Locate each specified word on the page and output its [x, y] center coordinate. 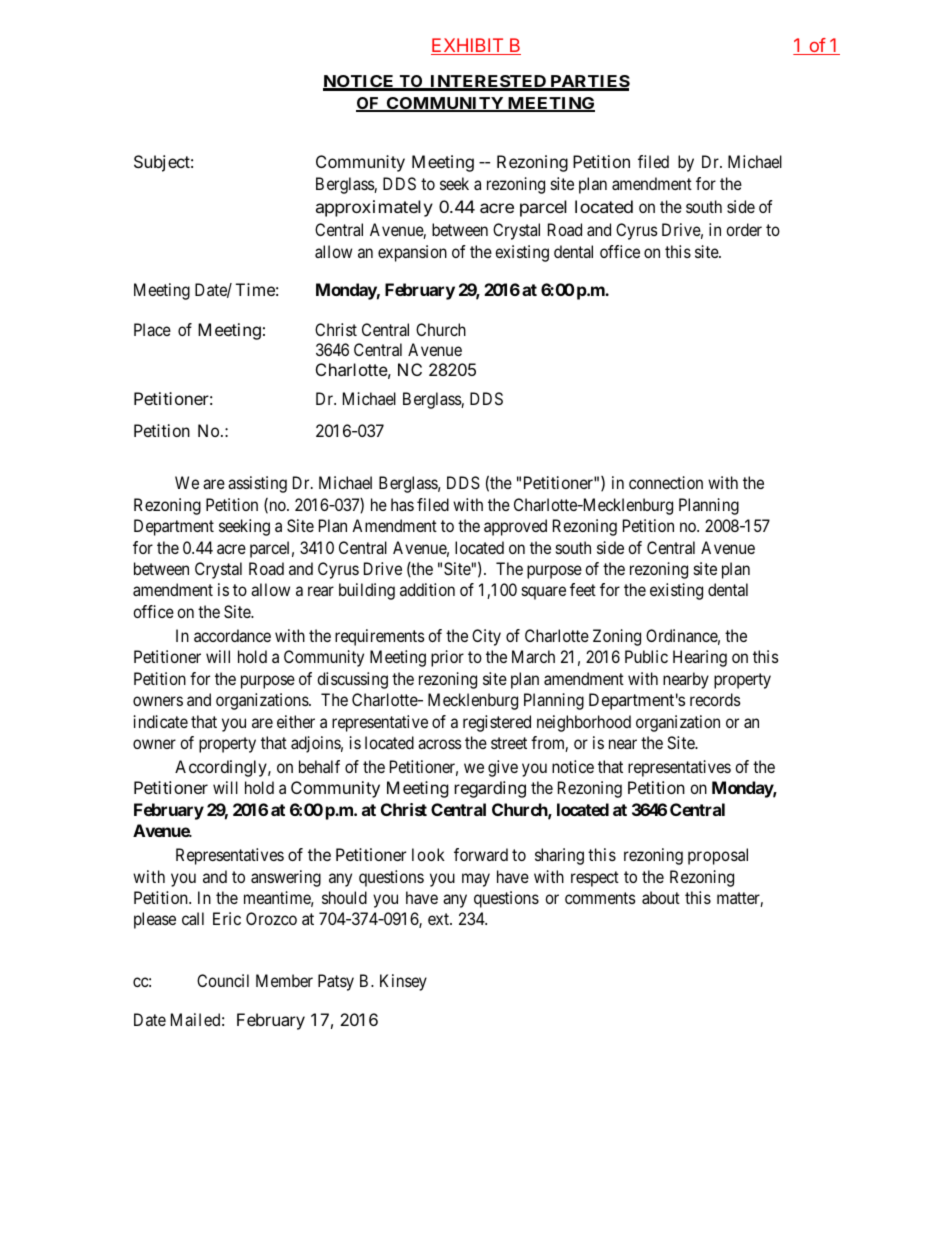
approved [515, 527]
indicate [161, 721]
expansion [412, 253]
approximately [374, 208]
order [744, 229]
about [661, 897]
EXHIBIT [468, 46]
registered [497, 723]
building [367, 591]
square [544, 593]
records [715, 699]
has [402, 504]
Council [223, 980]
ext [439, 919]
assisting [257, 484]
